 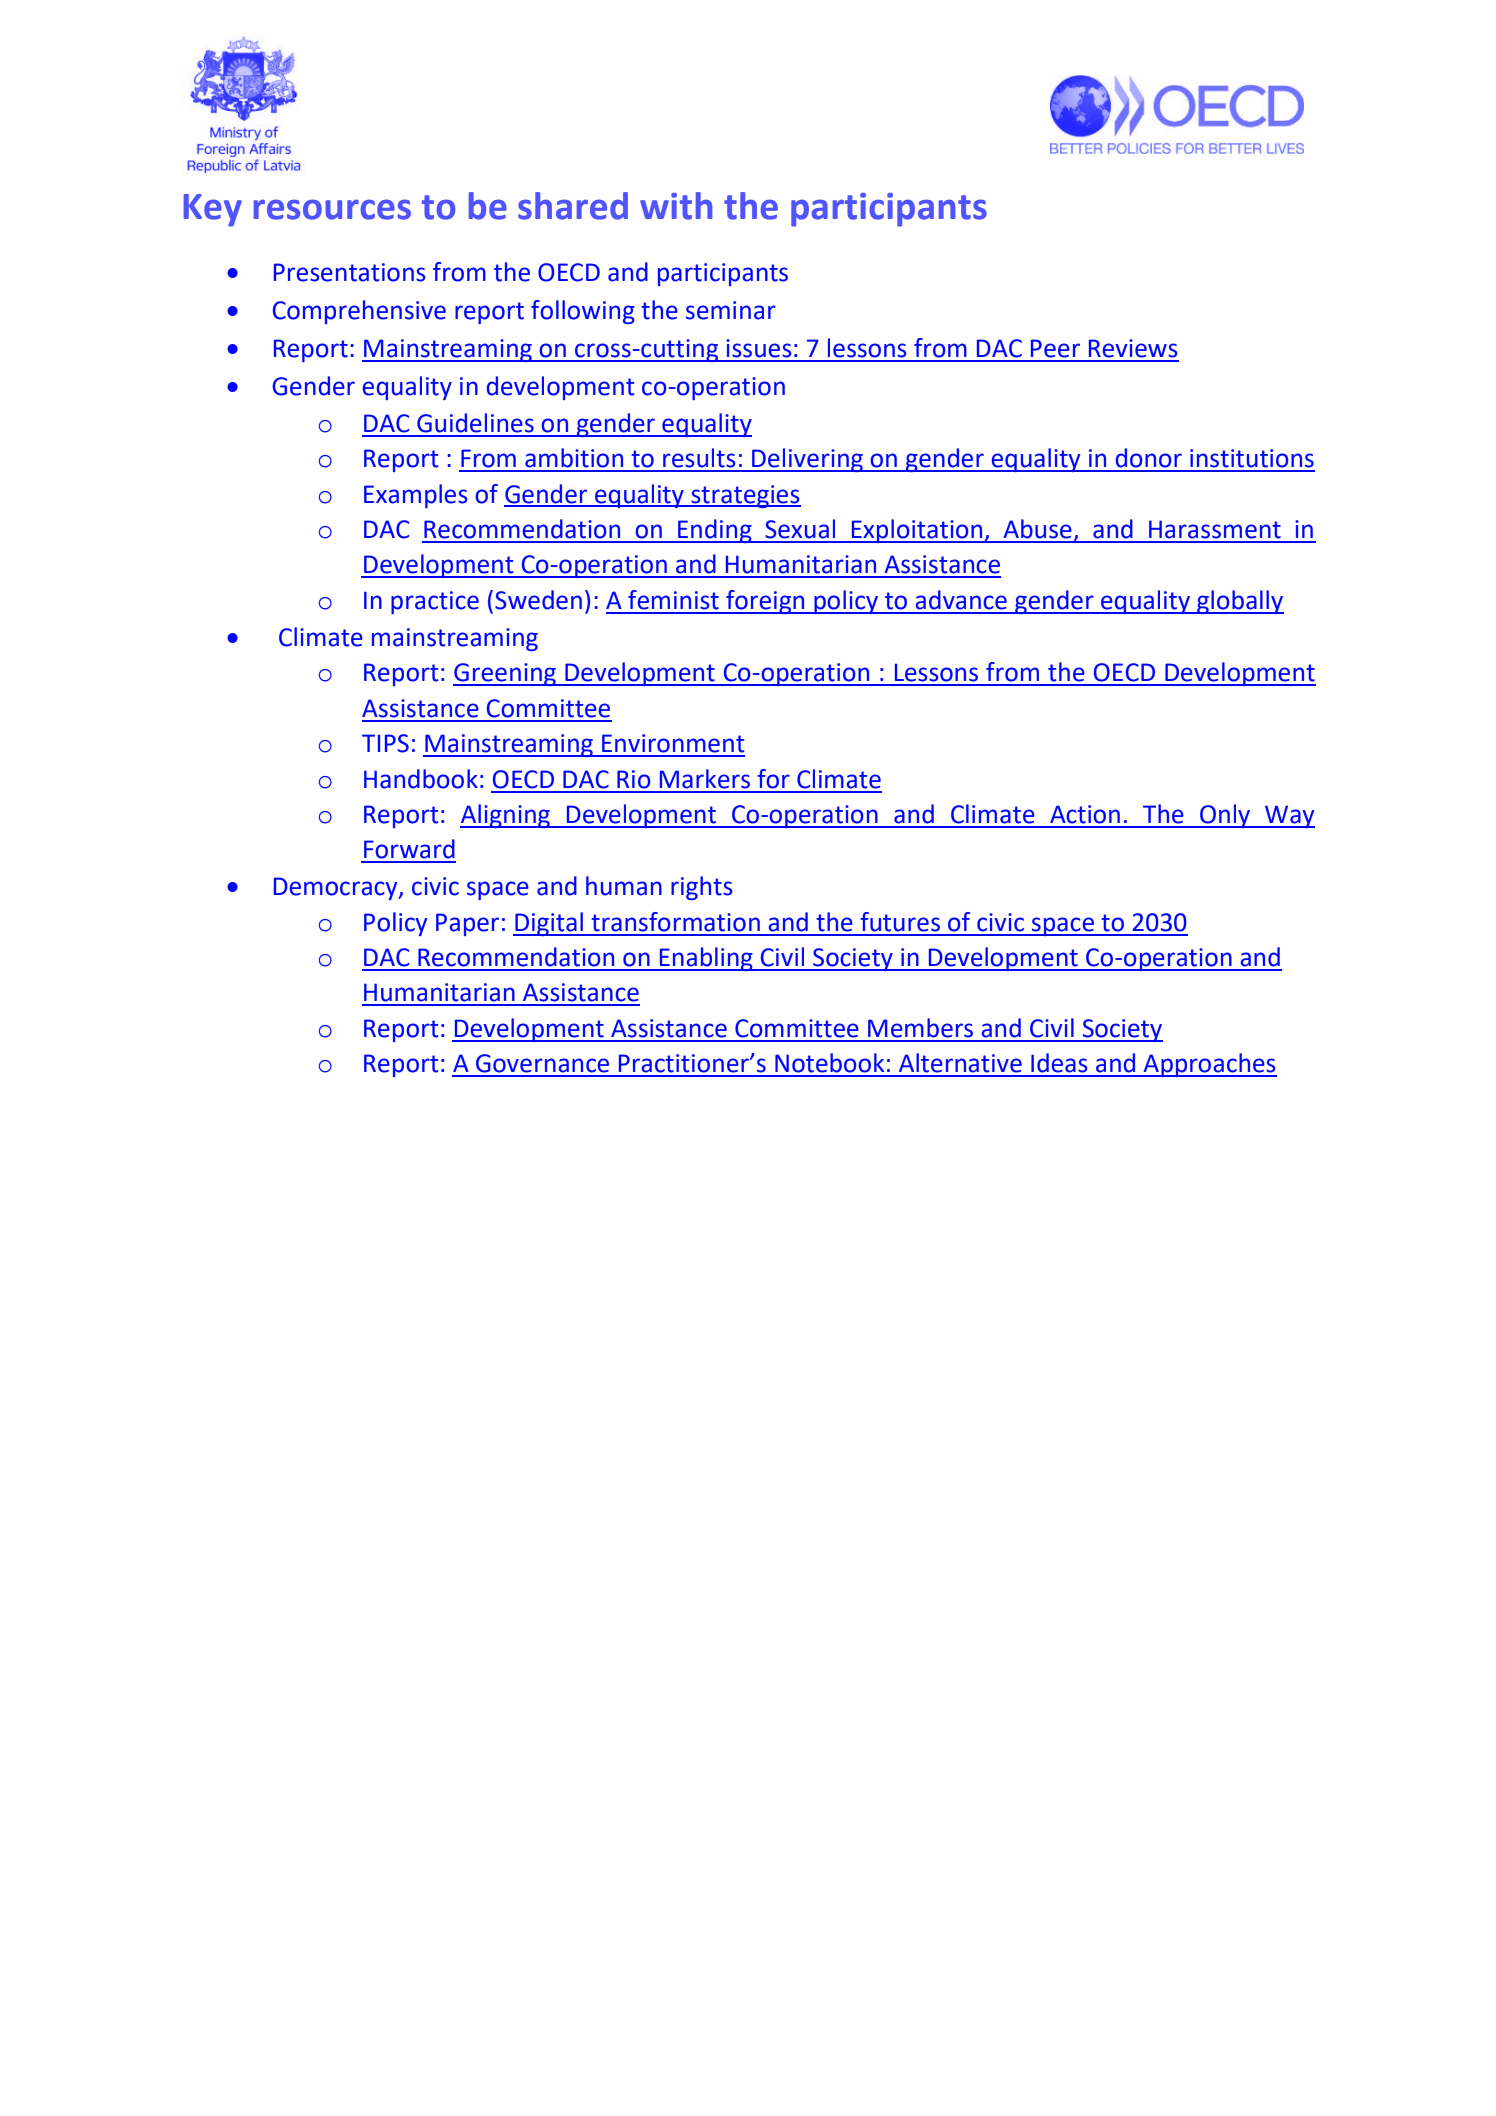 What do you see at coordinates (676, 206) in the page?
I see `with` at bounding box center [676, 206].
